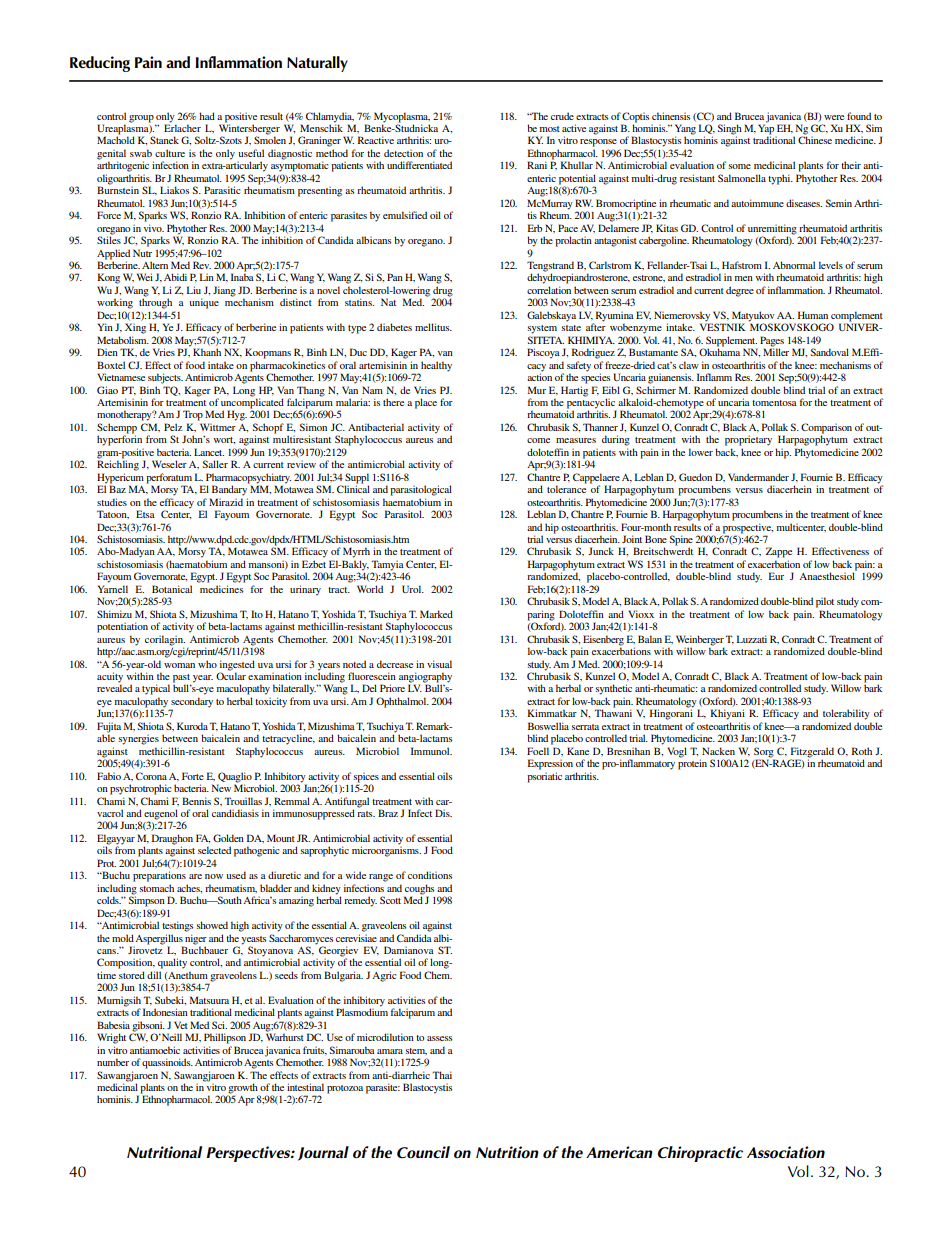  I want to click on testings, so click(177, 926).
